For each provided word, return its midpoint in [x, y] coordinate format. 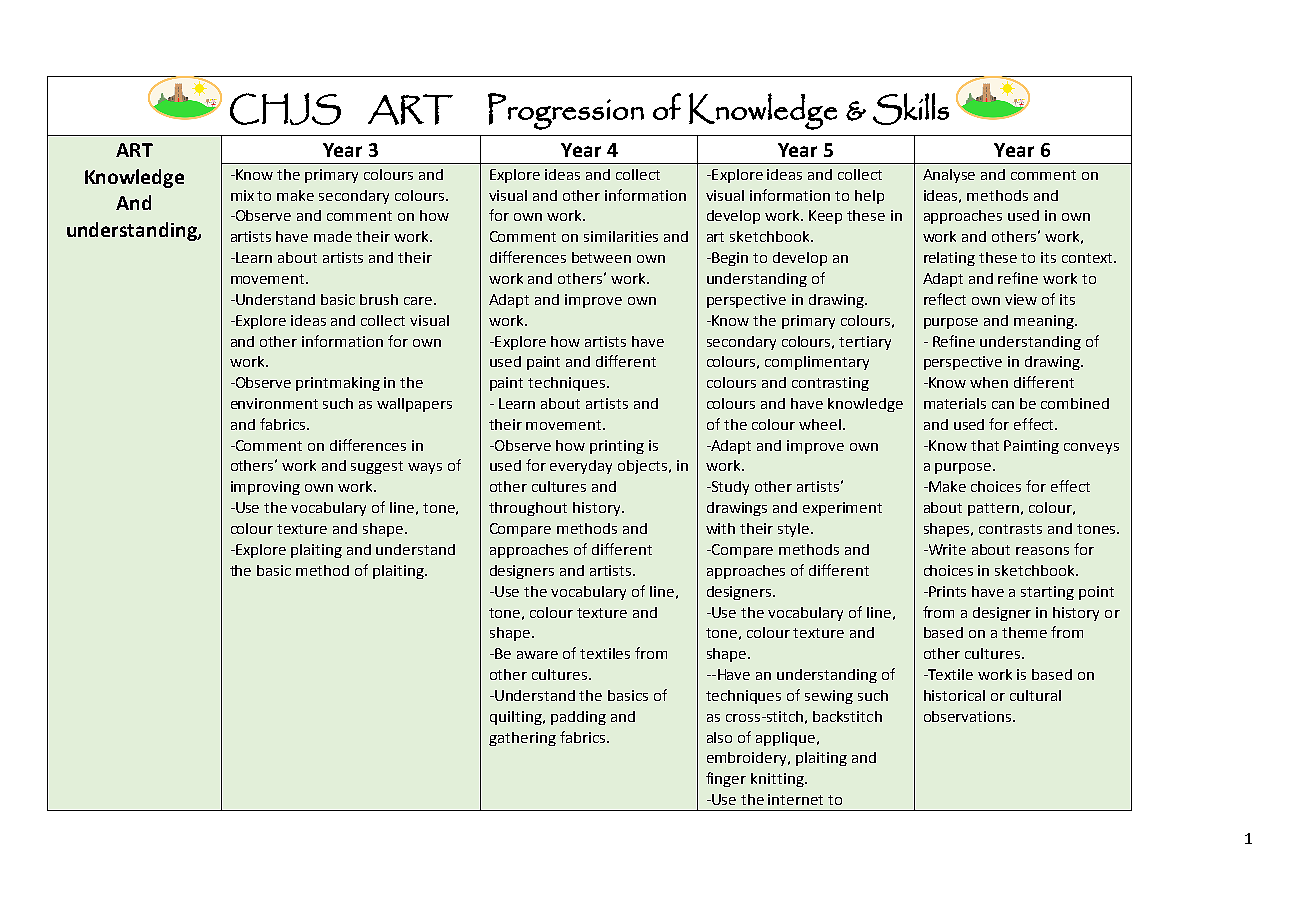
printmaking [338, 384]
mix [242, 195]
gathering [522, 739]
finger [726, 779]
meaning [1045, 322]
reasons [1042, 551]
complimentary [817, 363]
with [720, 528]
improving [265, 488]
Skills [911, 109]
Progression [566, 111]
